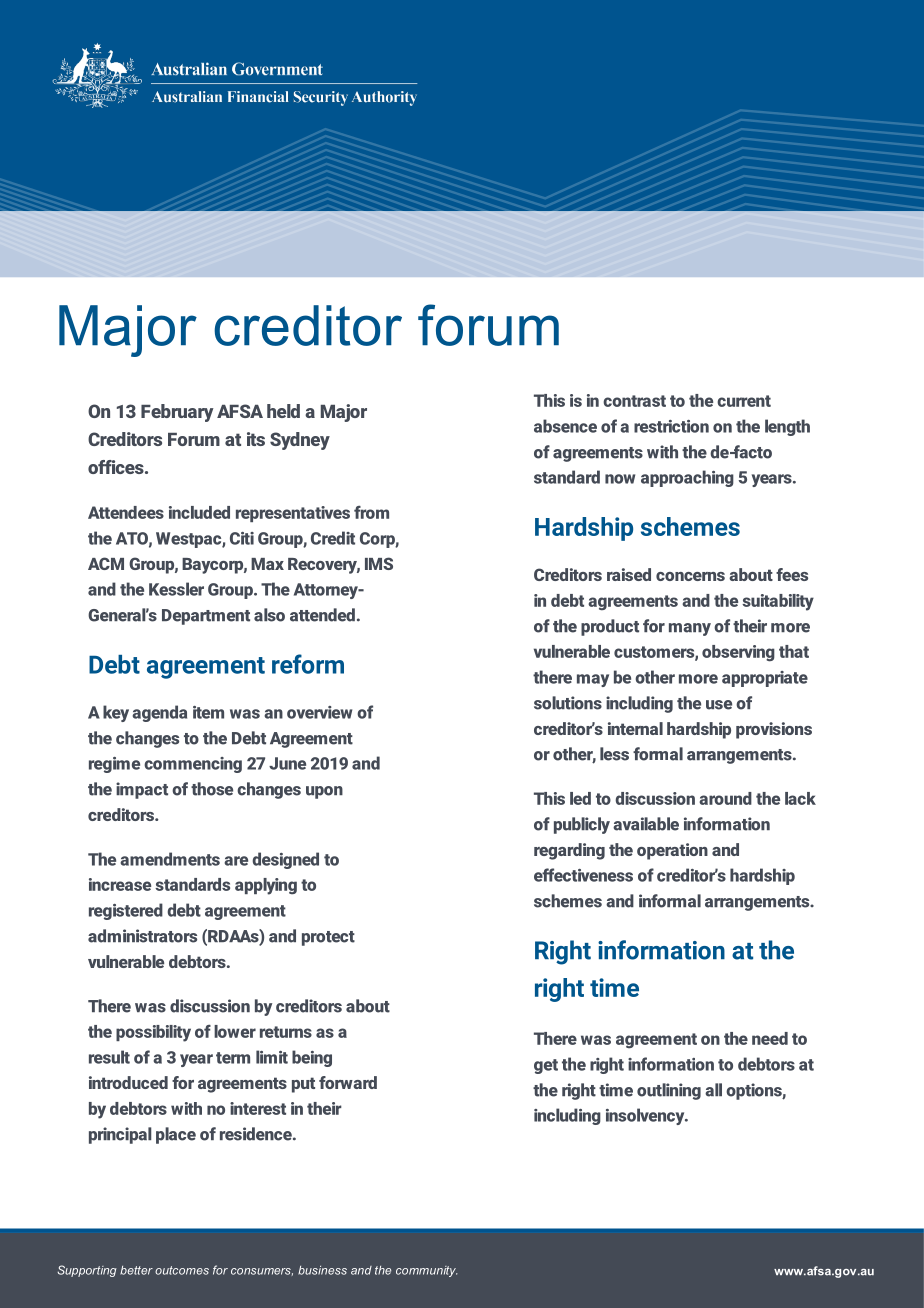 The width and height of the screenshot is (924, 1308). What do you see at coordinates (671, 426) in the screenshot?
I see `restriction` at bounding box center [671, 426].
